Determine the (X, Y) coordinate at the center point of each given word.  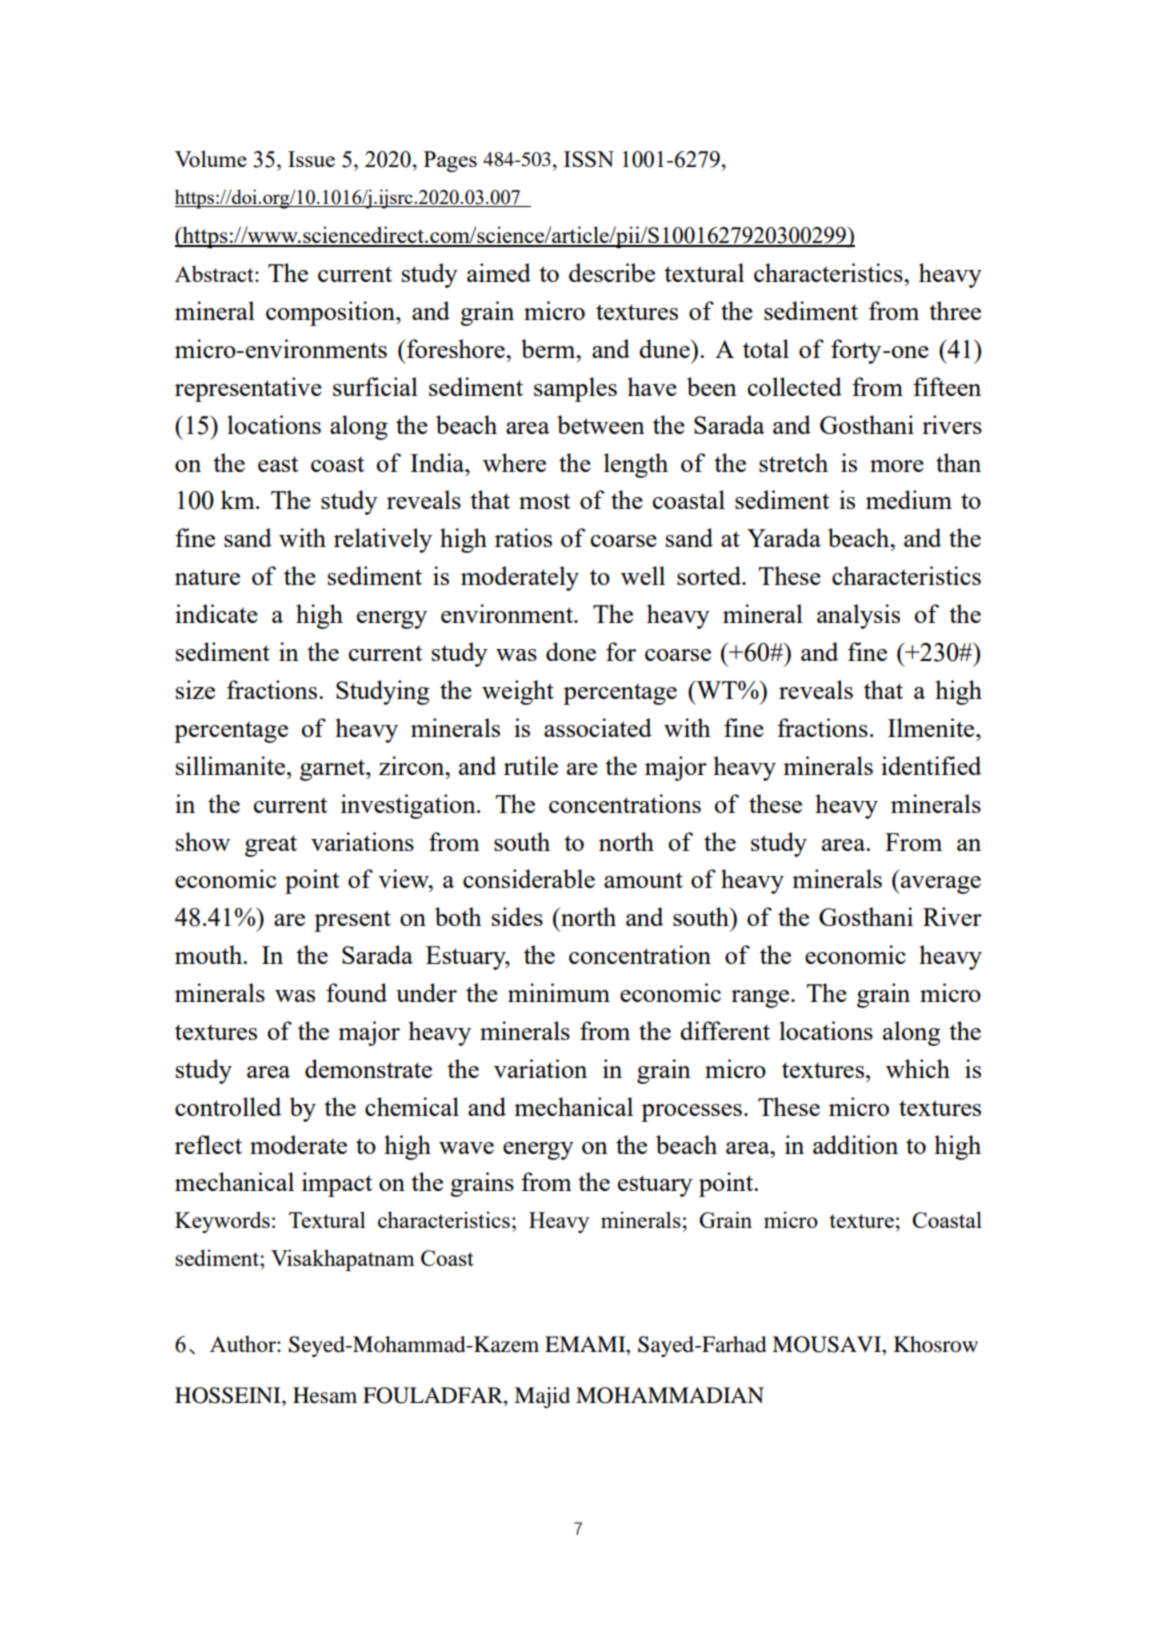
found (356, 992)
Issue (311, 159)
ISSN (589, 159)
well (643, 575)
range (761, 999)
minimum (559, 992)
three (955, 310)
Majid (542, 1397)
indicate (216, 613)
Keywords (222, 1222)
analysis (858, 616)
